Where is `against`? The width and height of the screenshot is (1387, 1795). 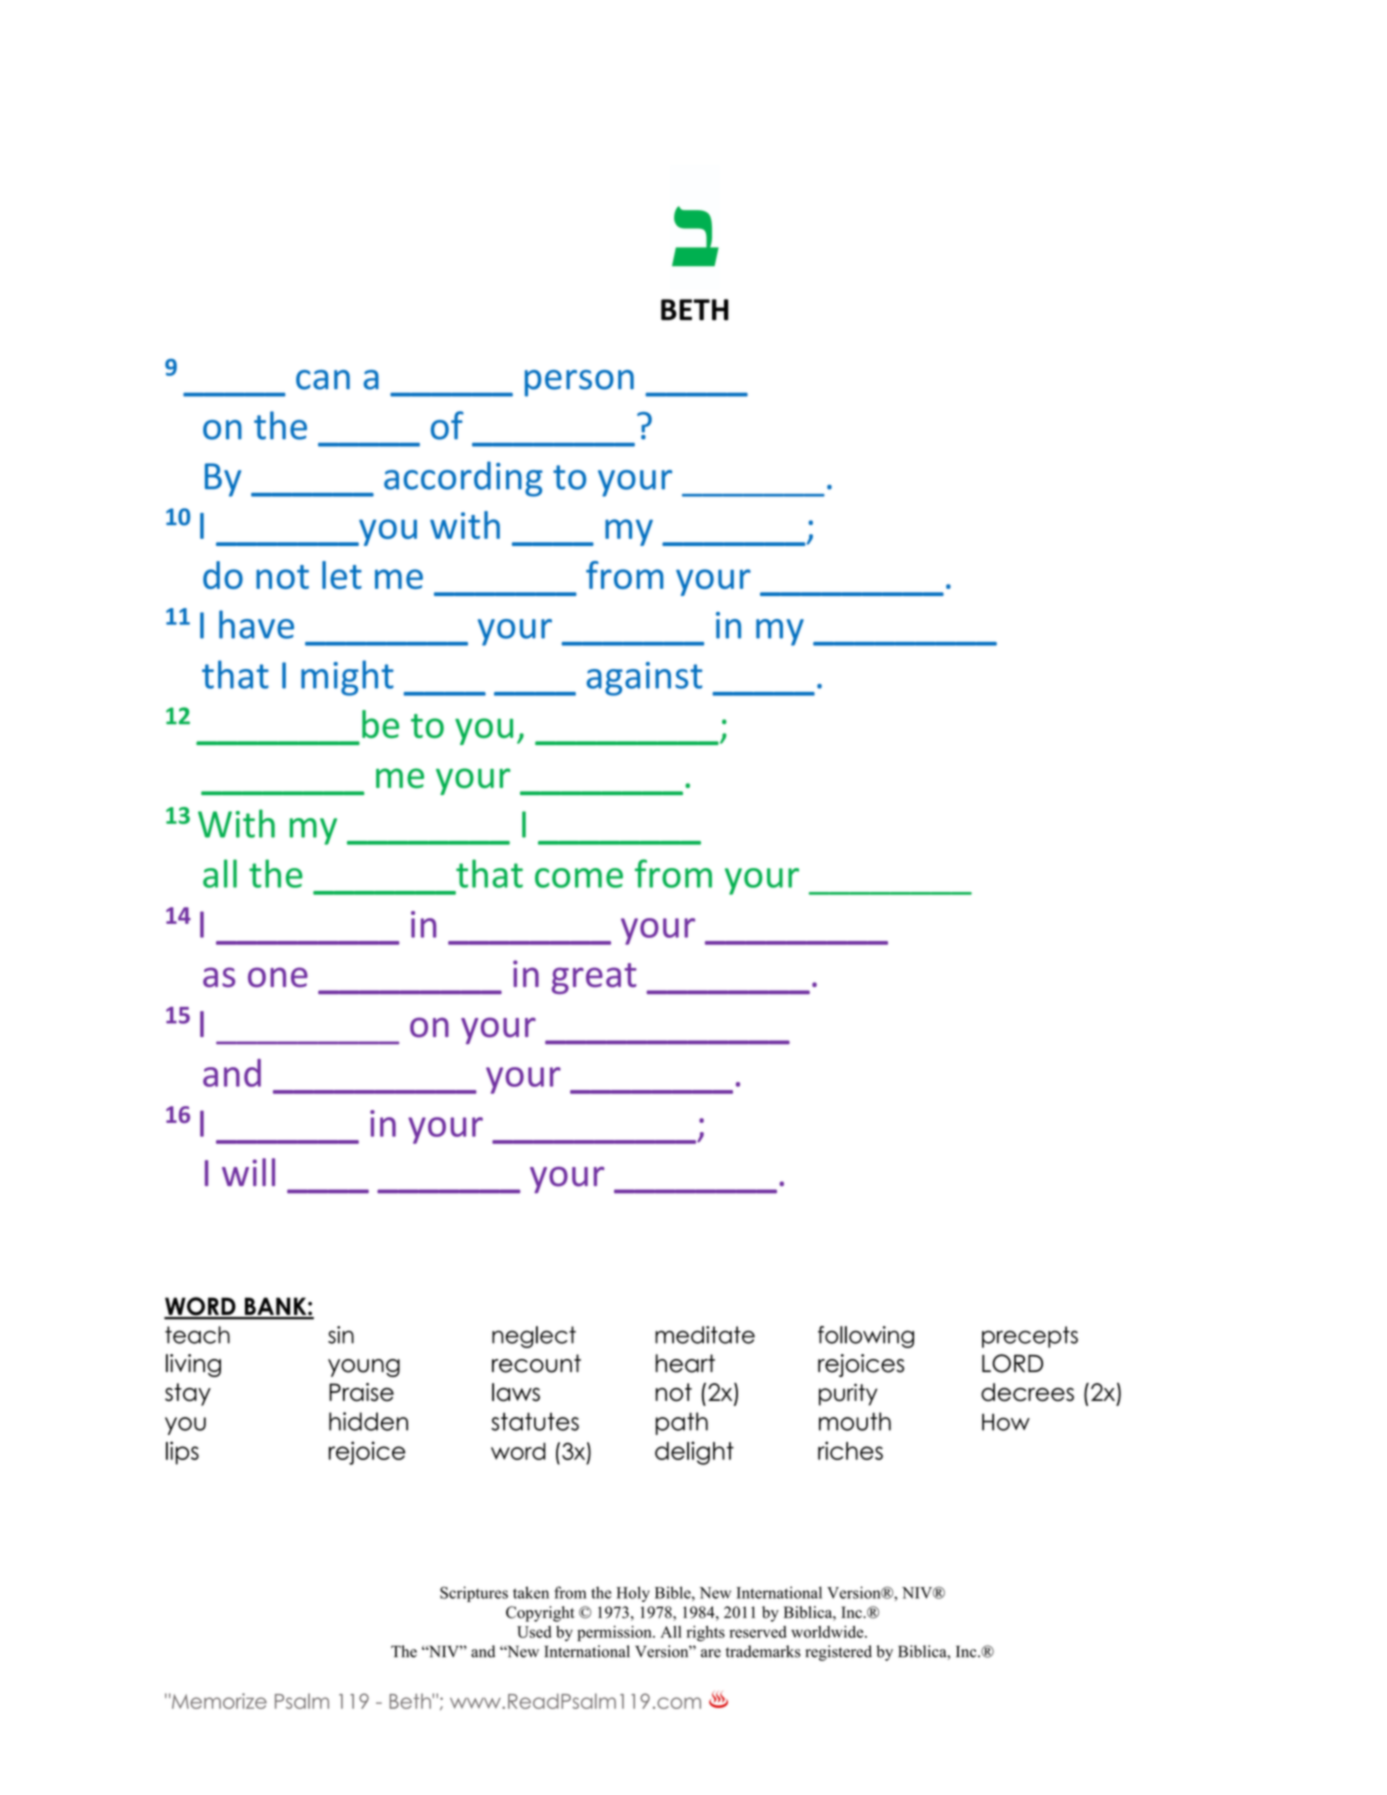 against is located at coordinates (644, 679).
